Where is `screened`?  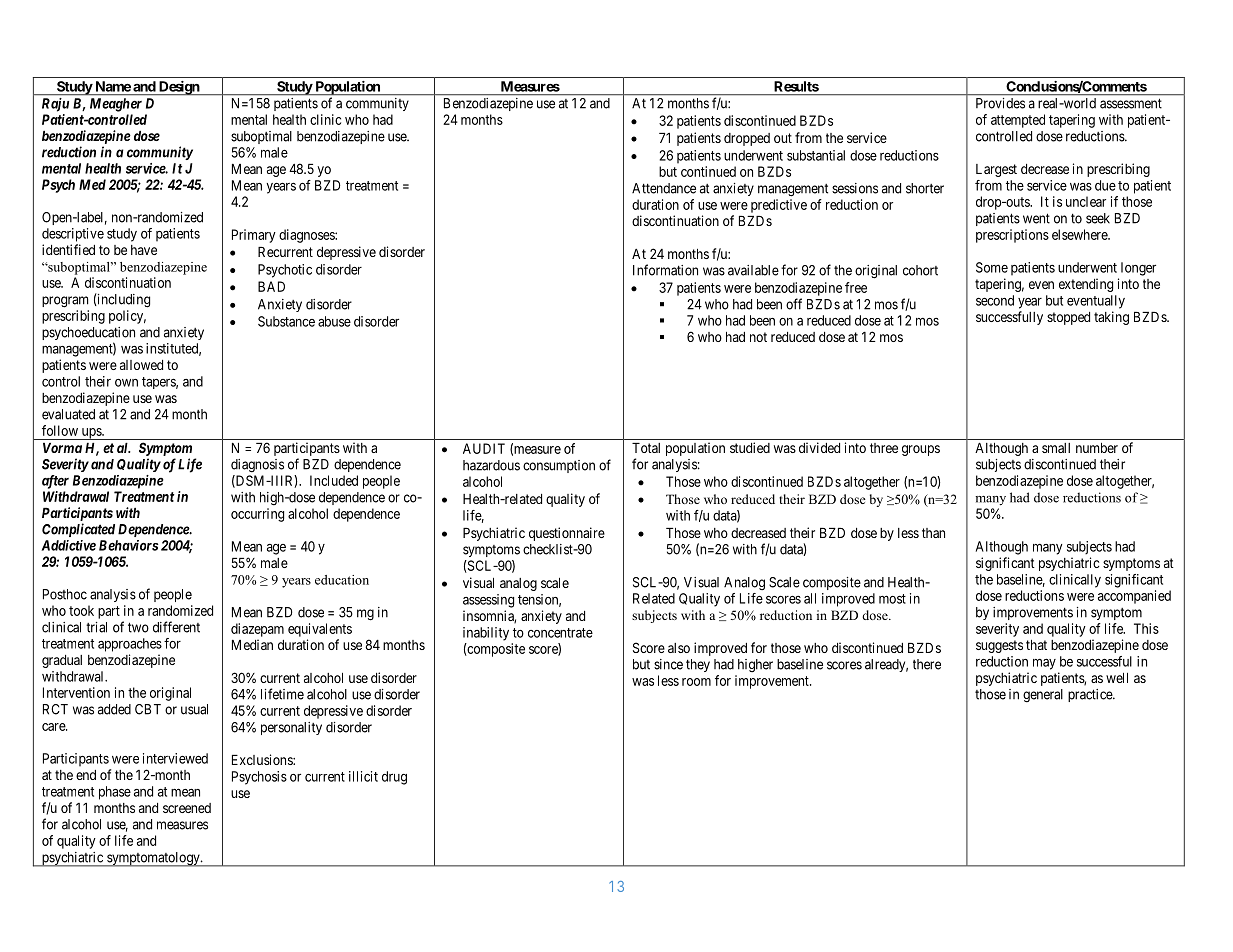 screened is located at coordinates (187, 808).
